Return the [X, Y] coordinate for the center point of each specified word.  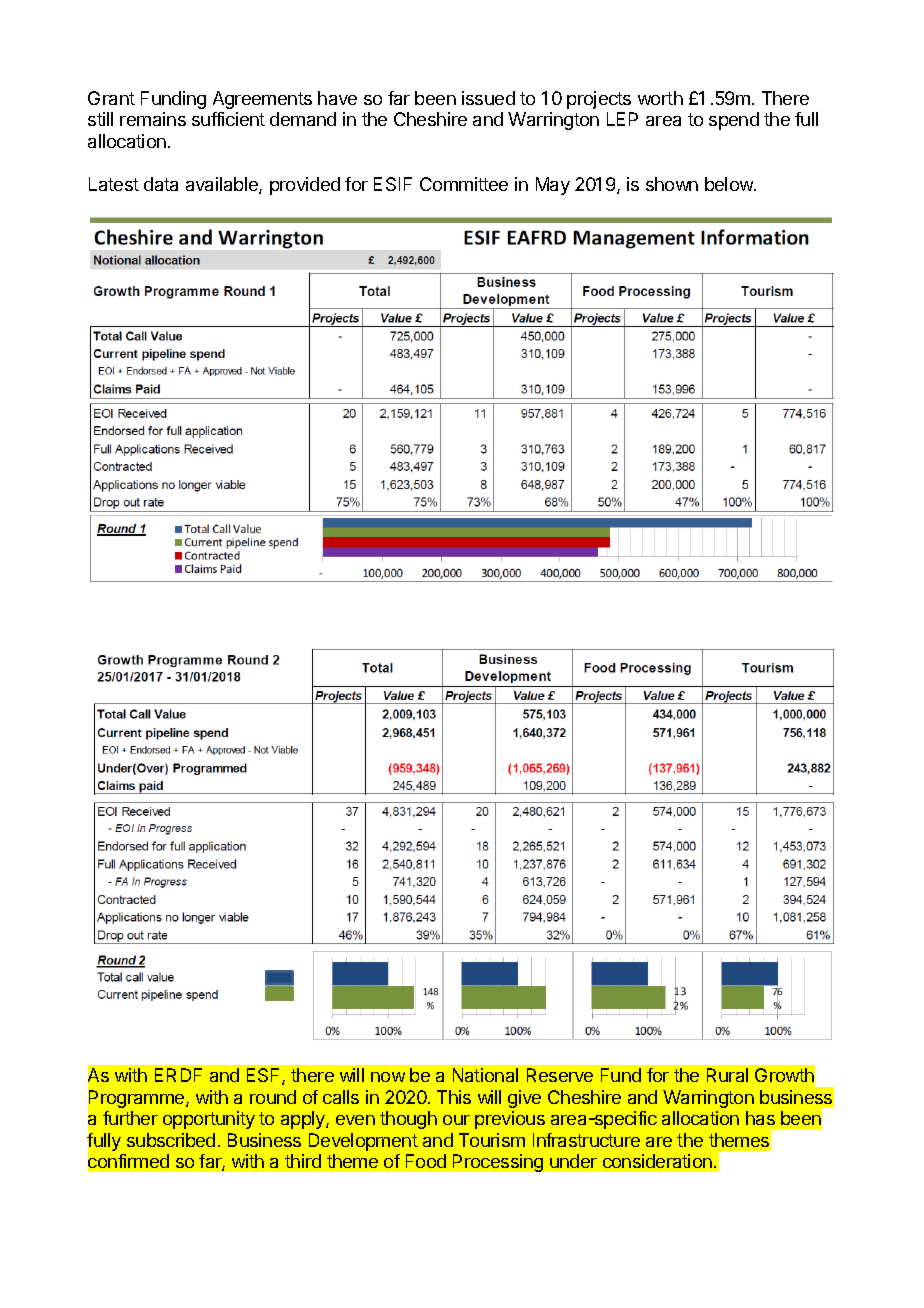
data [161, 184]
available [223, 185]
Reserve [560, 1075]
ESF [265, 1076]
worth [660, 98]
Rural [727, 1075]
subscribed [171, 1140]
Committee [464, 184]
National [485, 1075]
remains [153, 119]
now [388, 1077]
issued [488, 98]
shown [672, 184]
